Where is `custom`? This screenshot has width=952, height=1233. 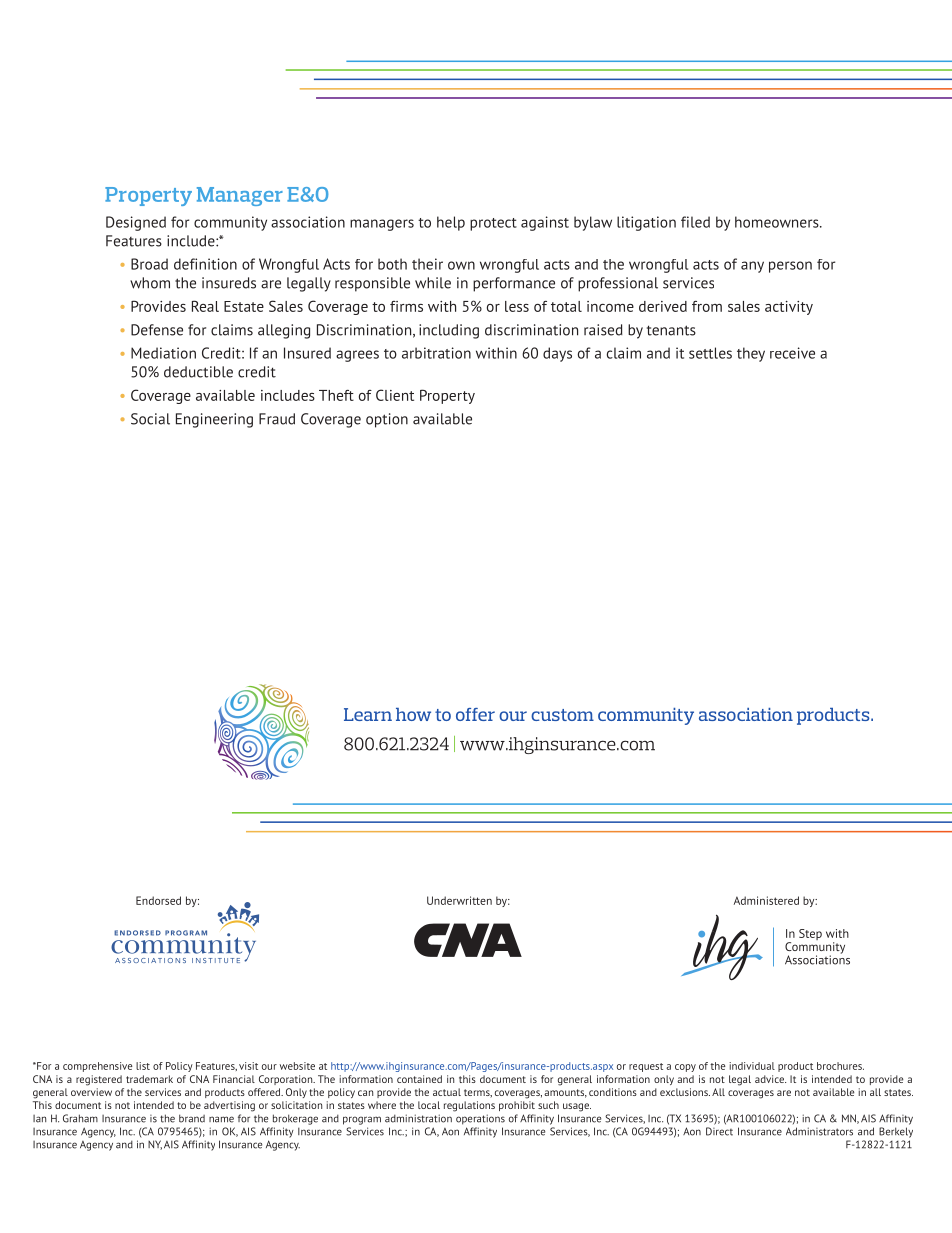 custom is located at coordinates (562, 715).
